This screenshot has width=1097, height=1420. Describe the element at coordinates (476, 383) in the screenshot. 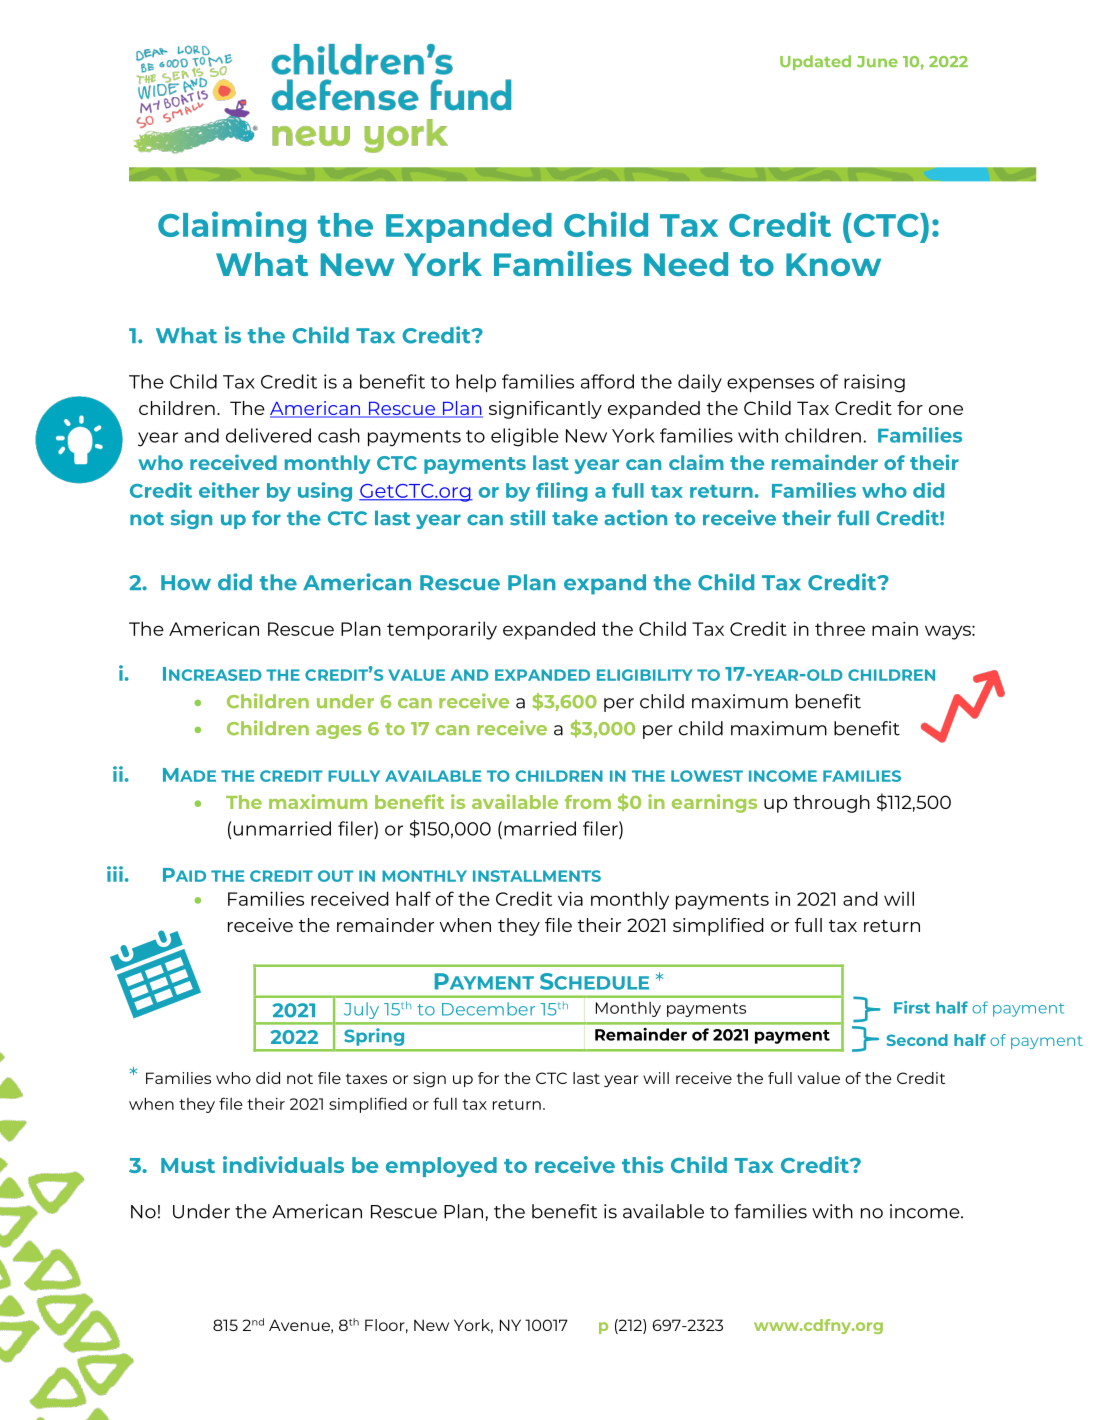

I see `help` at that location.
